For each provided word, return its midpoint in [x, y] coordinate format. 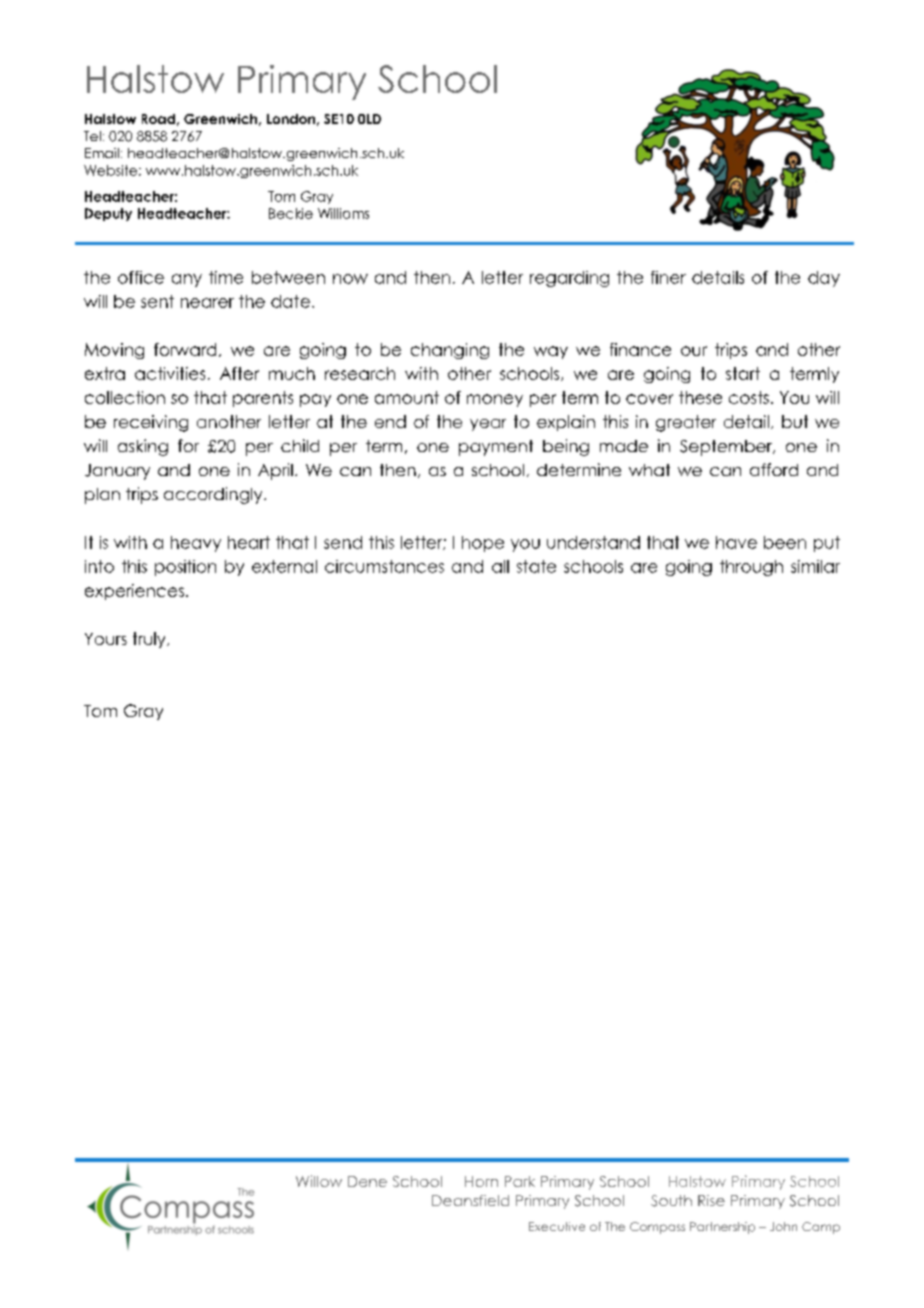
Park [520, 1181]
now [350, 279]
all [500, 566]
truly [150, 640]
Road [158, 119]
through [751, 568]
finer [668, 277]
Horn [481, 1181]
